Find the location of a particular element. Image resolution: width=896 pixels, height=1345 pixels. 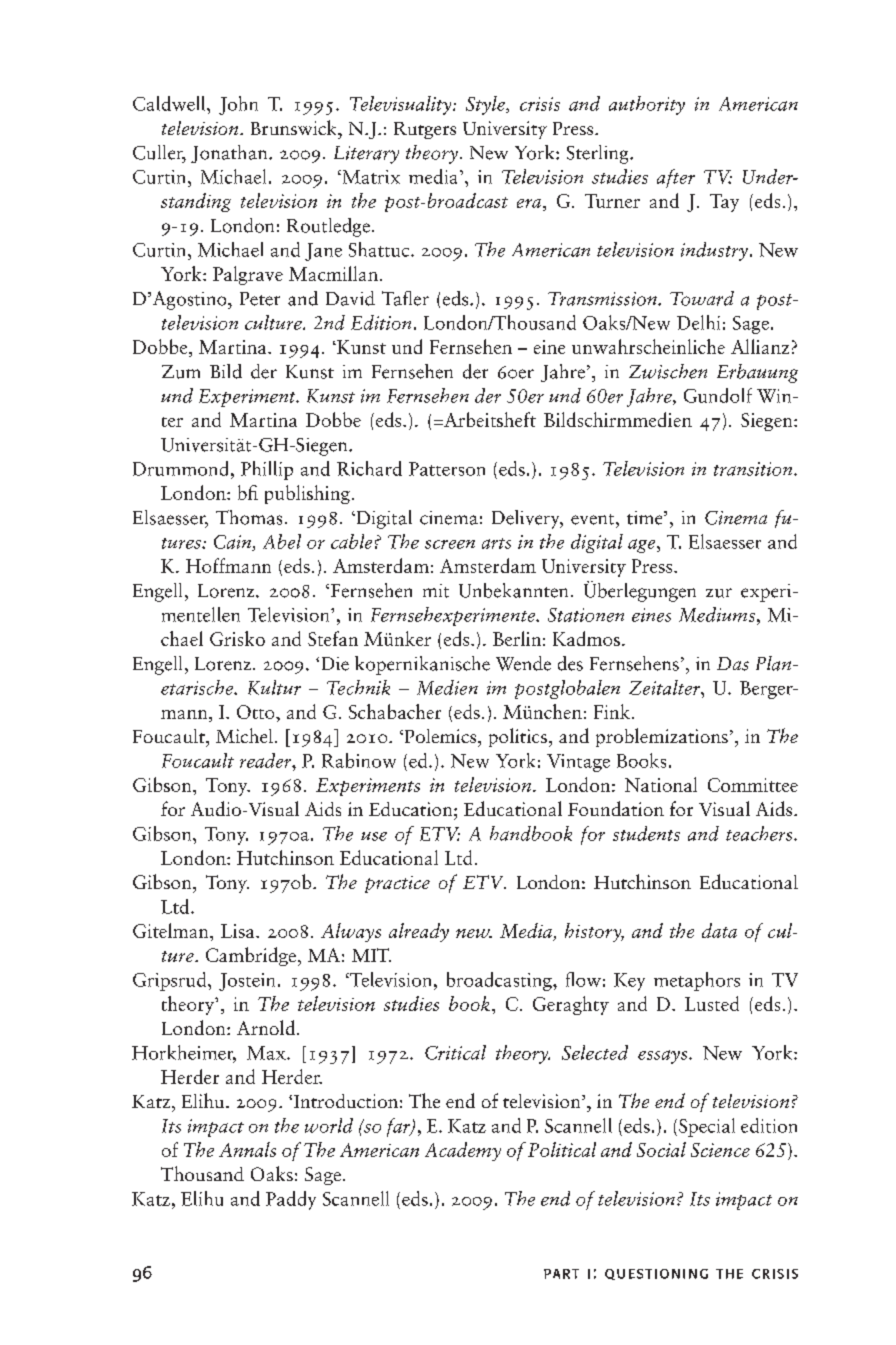

transition is located at coordinates (754, 469).
